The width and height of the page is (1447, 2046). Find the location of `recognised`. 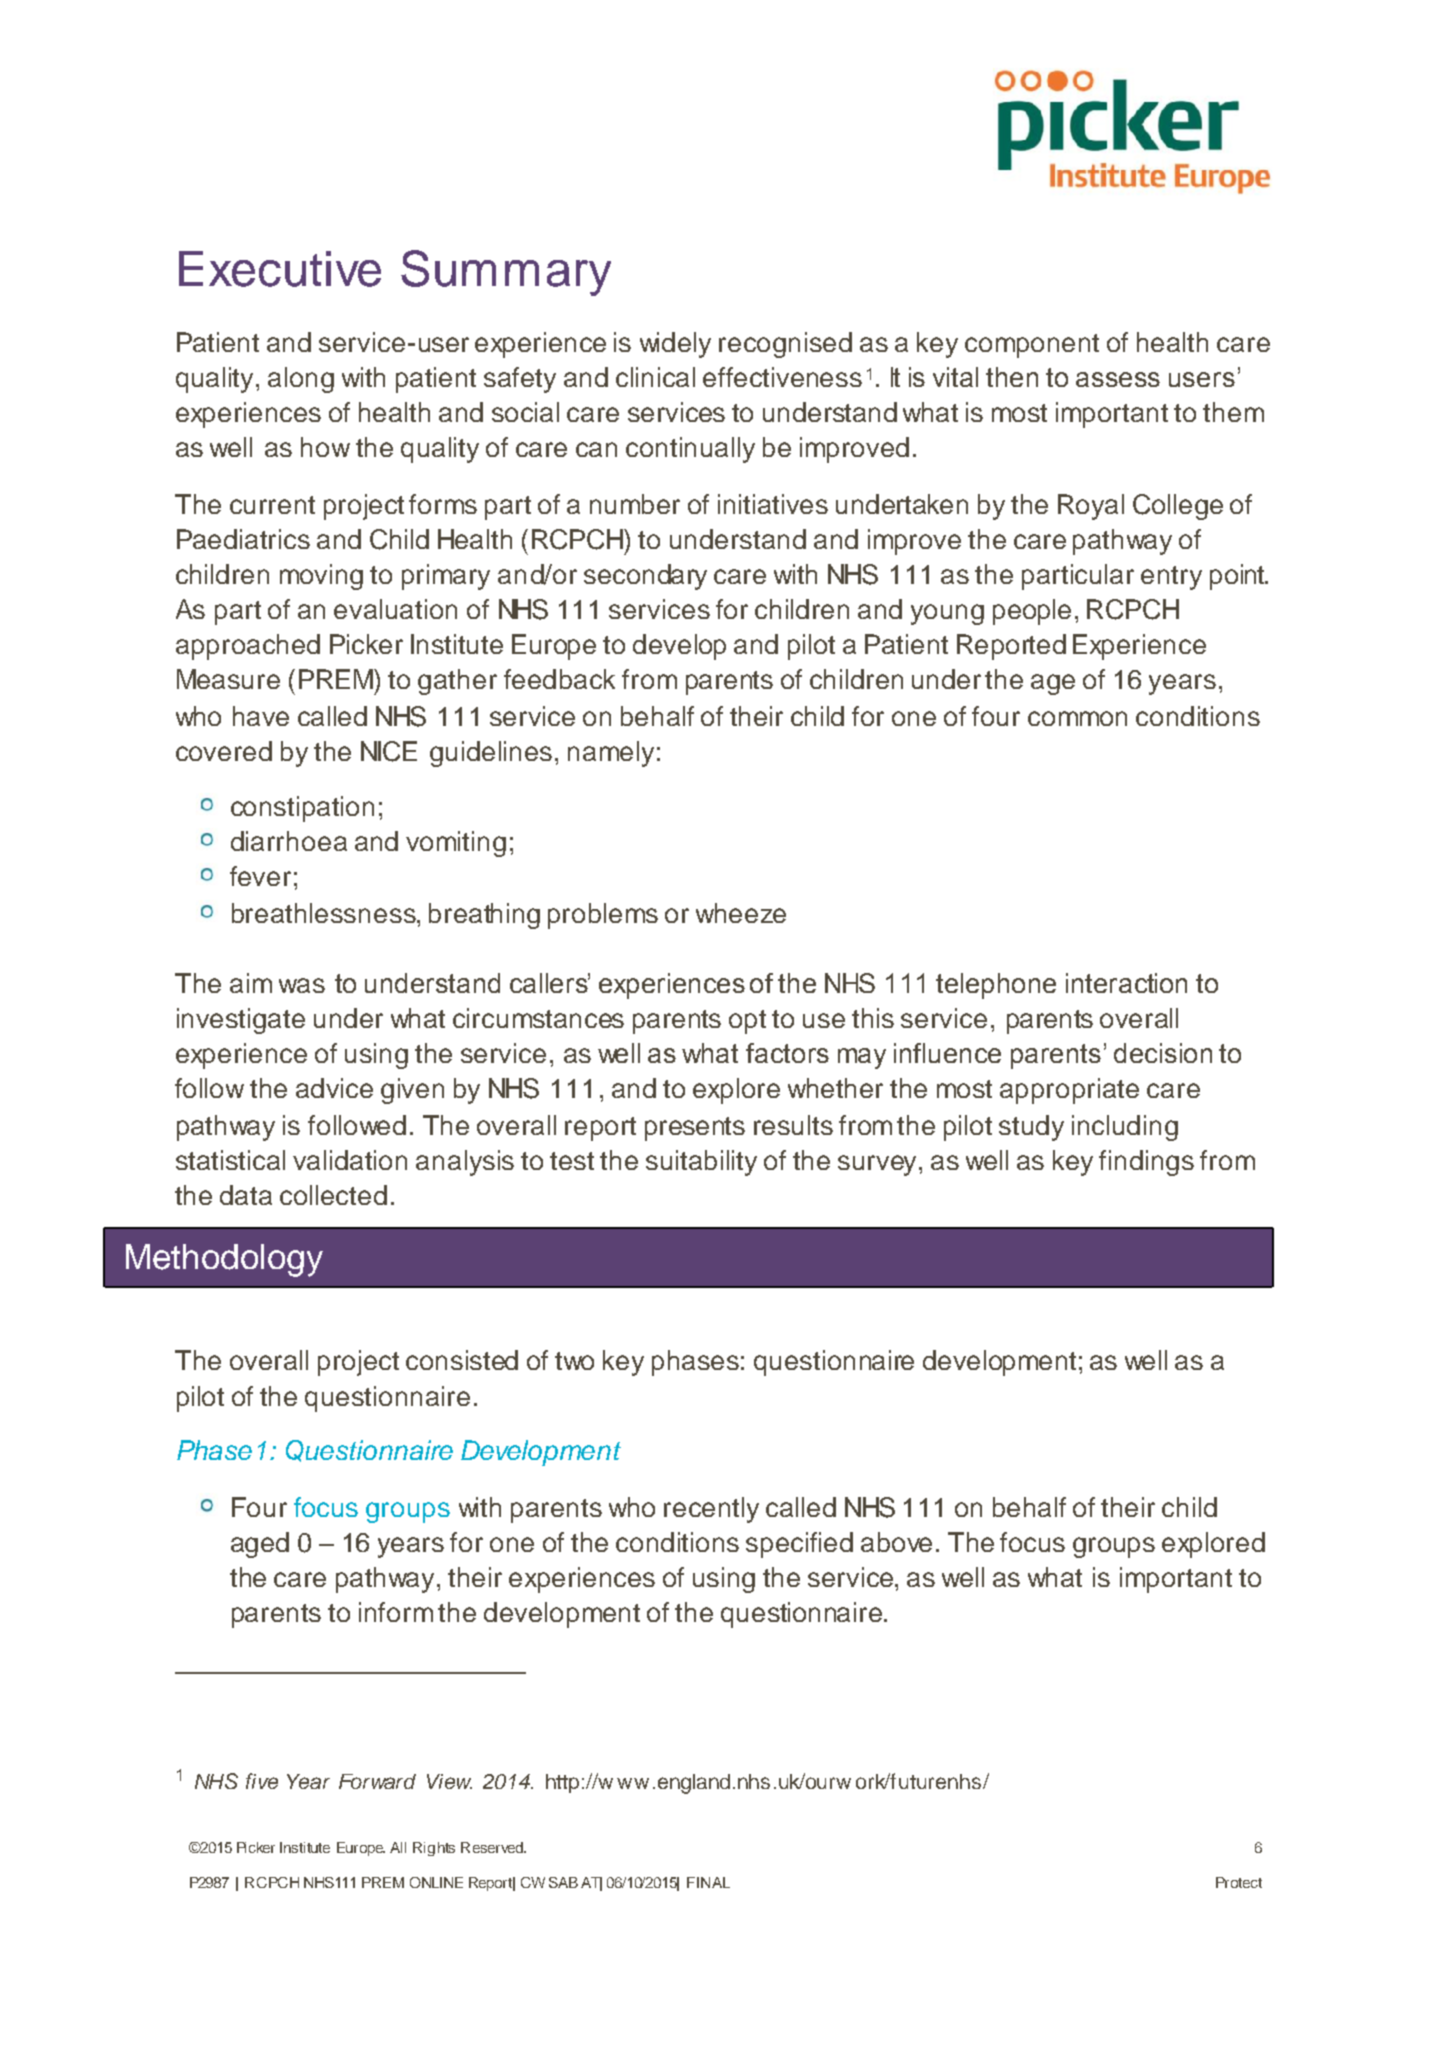

recognised is located at coordinates (785, 345).
